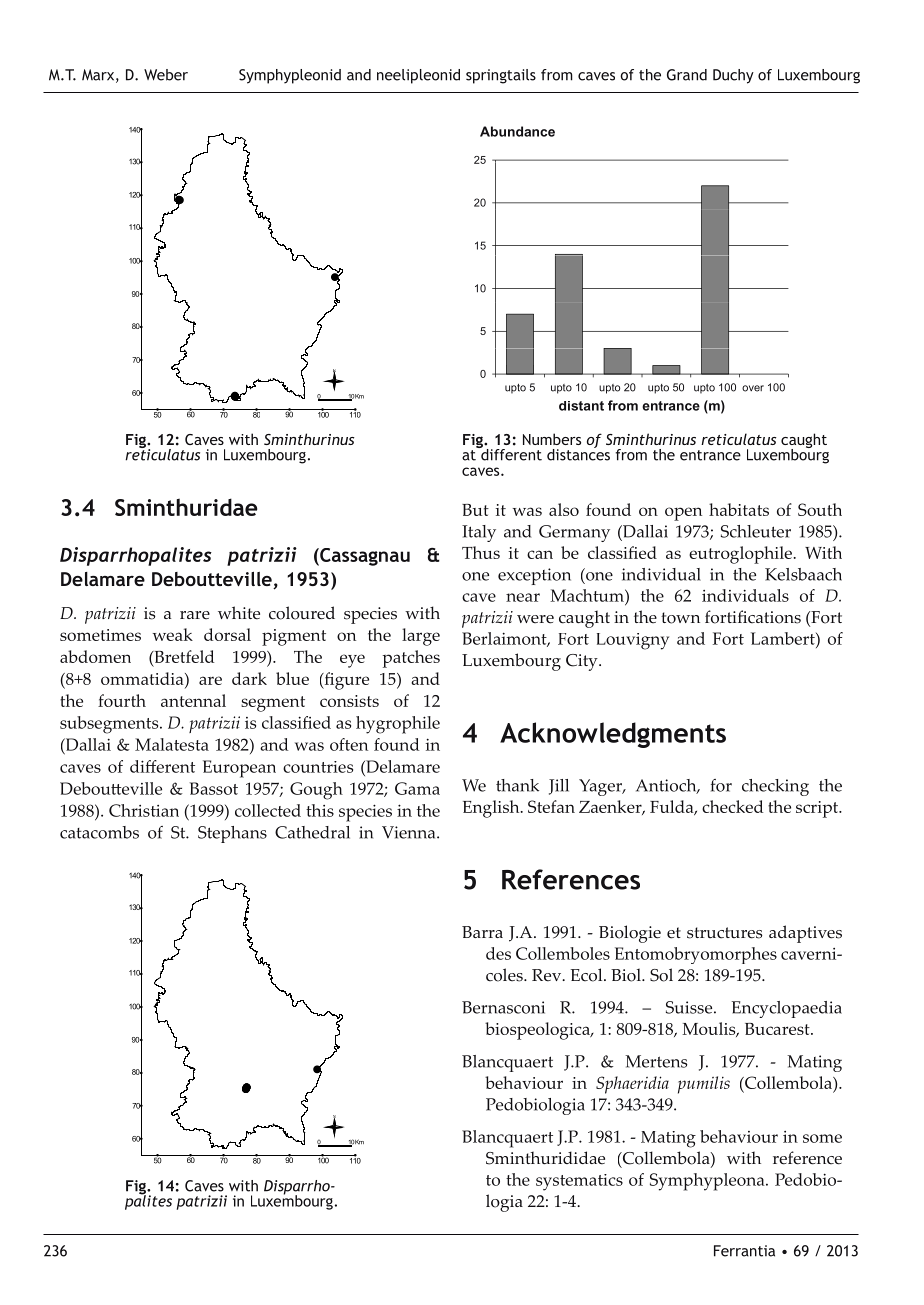 Image resolution: width=924 pixels, height=1305 pixels. Describe the element at coordinates (733, 76) in the image. I see `Duchy` at that location.
